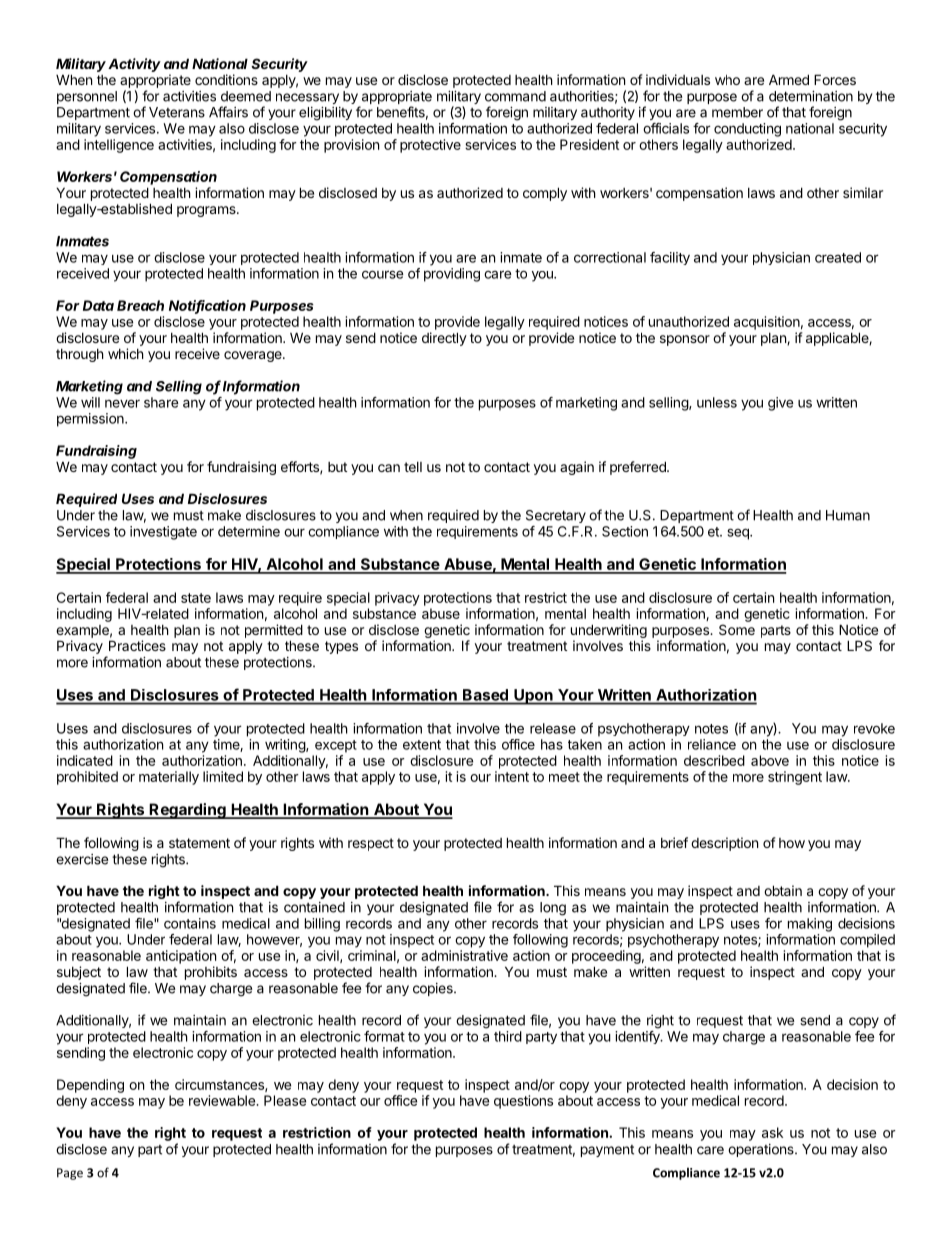  I want to click on command, so click(515, 96).
